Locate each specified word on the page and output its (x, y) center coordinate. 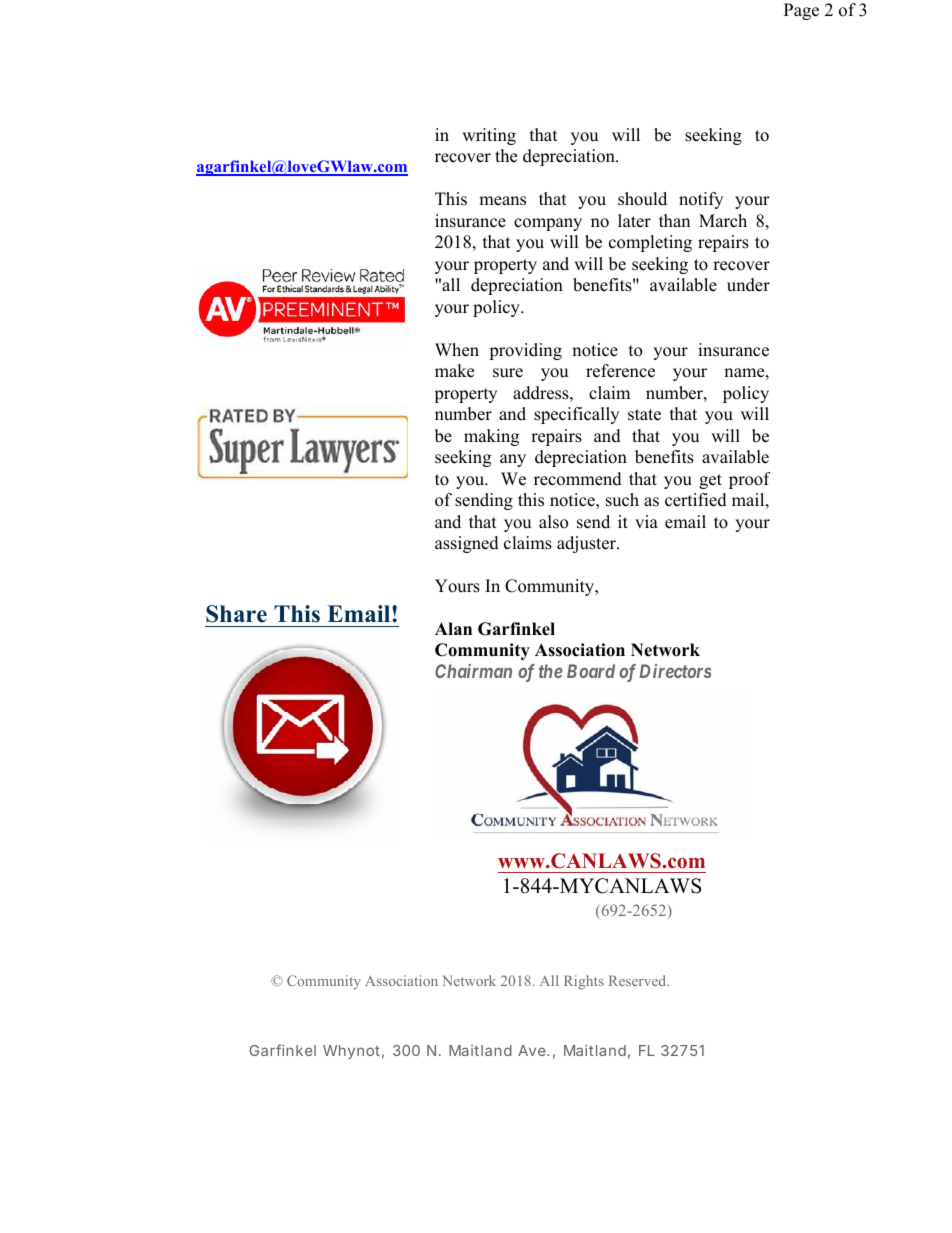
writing (489, 136)
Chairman (473, 671)
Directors (675, 671)
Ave (533, 1050)
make (454, 371)
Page (801, 11)
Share (236, 614)
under (748, 285)
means (502, 201)
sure (508, 373)
